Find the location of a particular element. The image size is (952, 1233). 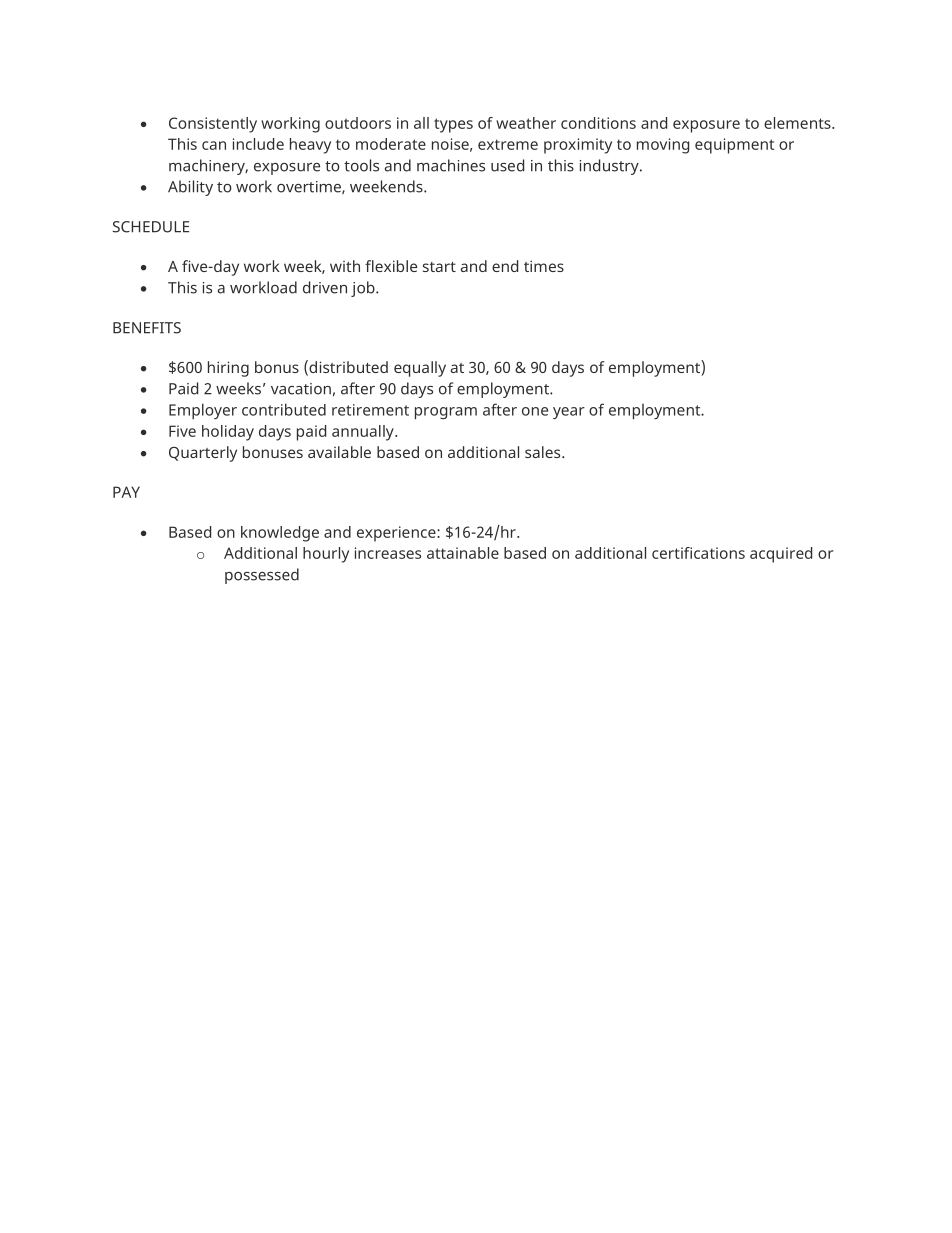

equally is located at coordinates (420, 369).
